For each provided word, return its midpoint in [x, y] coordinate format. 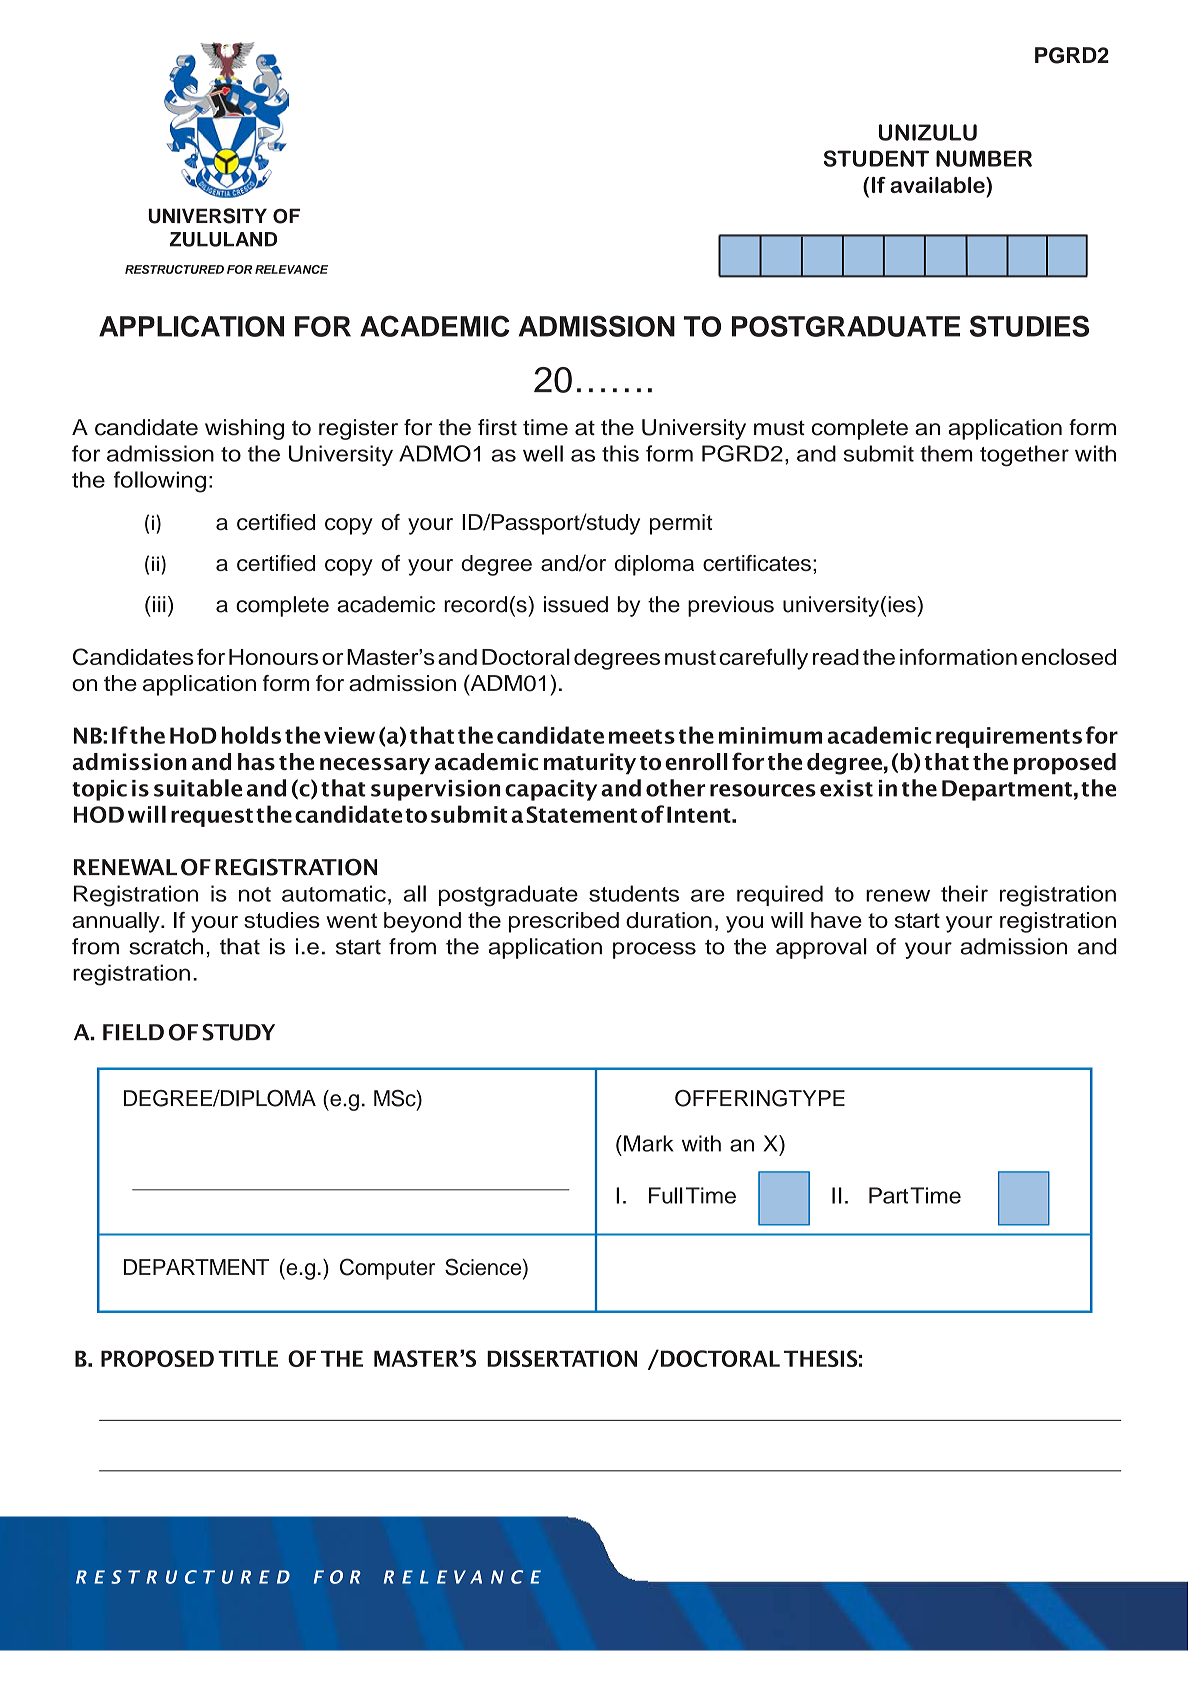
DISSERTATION [562, 1358]
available [938, 185]
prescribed [564, 922]
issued [576, 604]
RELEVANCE [291, 269]
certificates [757, 563]
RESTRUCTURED [174, 269]
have [836, 920]
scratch [166, 946]
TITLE [248, 1358]
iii [158, 604]
